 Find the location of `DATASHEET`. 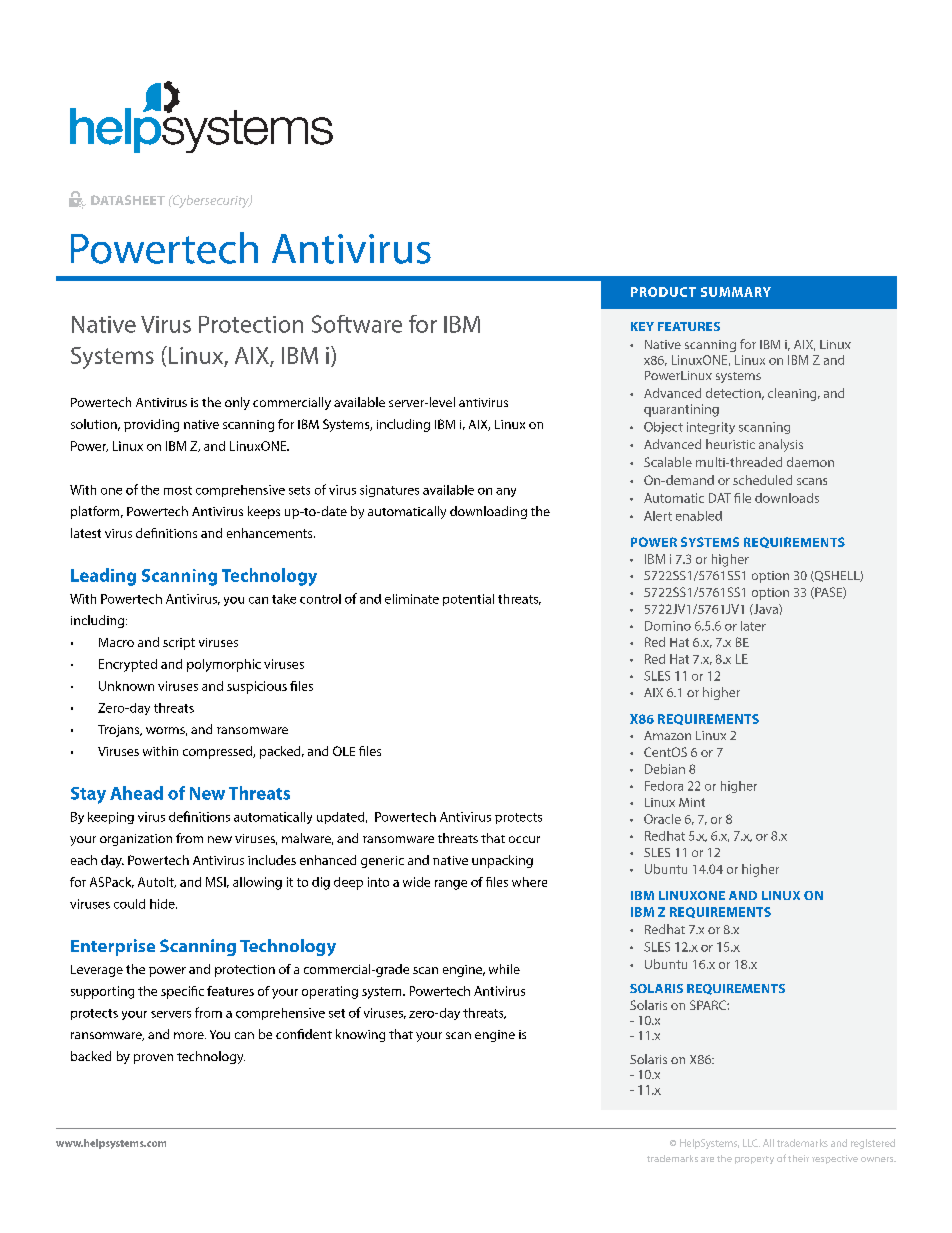

DATASHEET is located at coordinates (128, 200).
